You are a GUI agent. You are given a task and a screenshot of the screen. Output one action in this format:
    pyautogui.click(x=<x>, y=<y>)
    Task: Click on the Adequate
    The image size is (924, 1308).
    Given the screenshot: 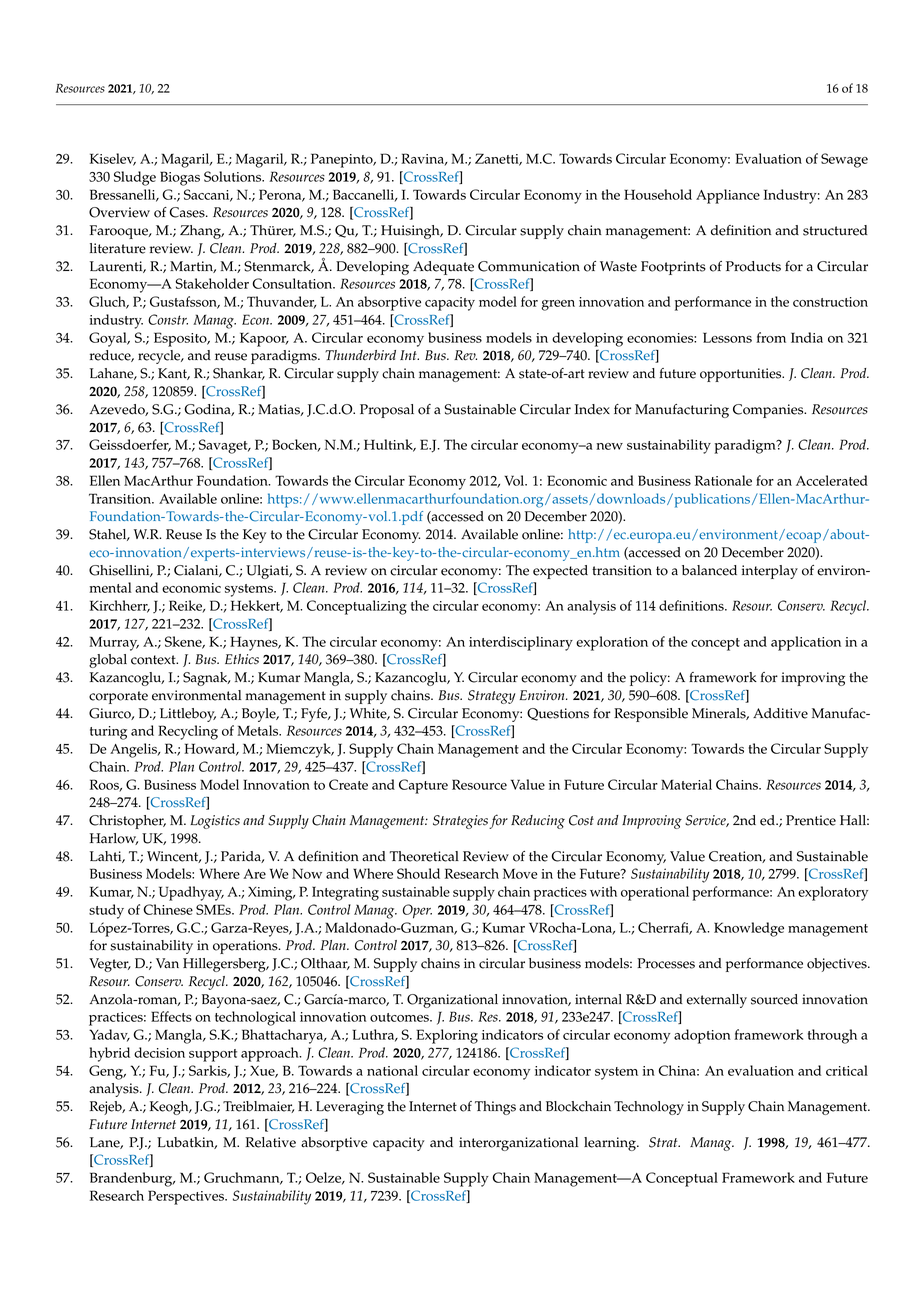 What is the action you would take?
    pyautogui.click(x=443, y=268)
